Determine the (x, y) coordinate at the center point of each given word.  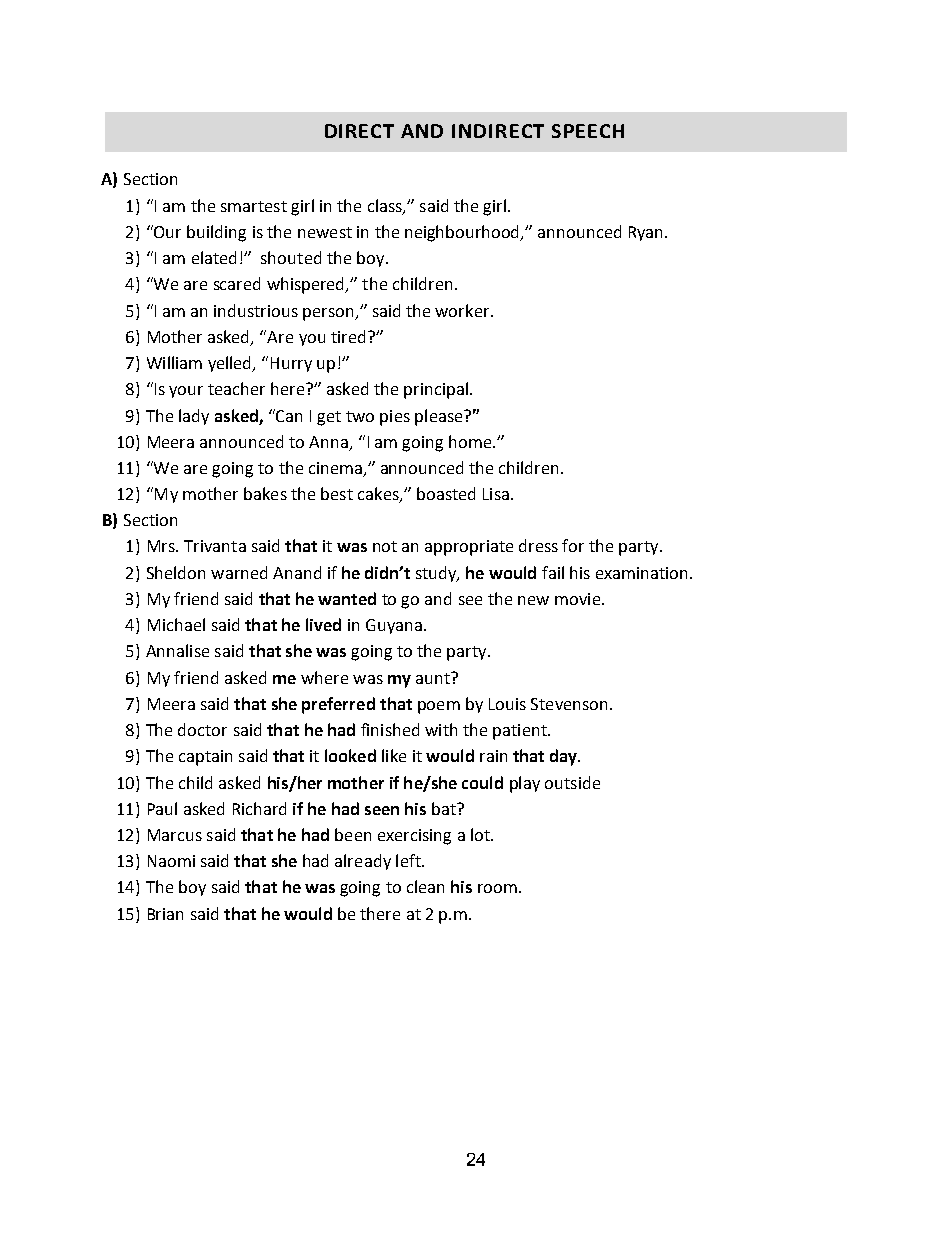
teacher (236, 388)
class (386, 206)
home (471, 441)
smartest (254, 206)
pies (395, 418)
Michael (176, 624)
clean (425, 886)
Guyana (394, 626)
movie (577, 599)
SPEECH (588, 131)
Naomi (171, 861)
